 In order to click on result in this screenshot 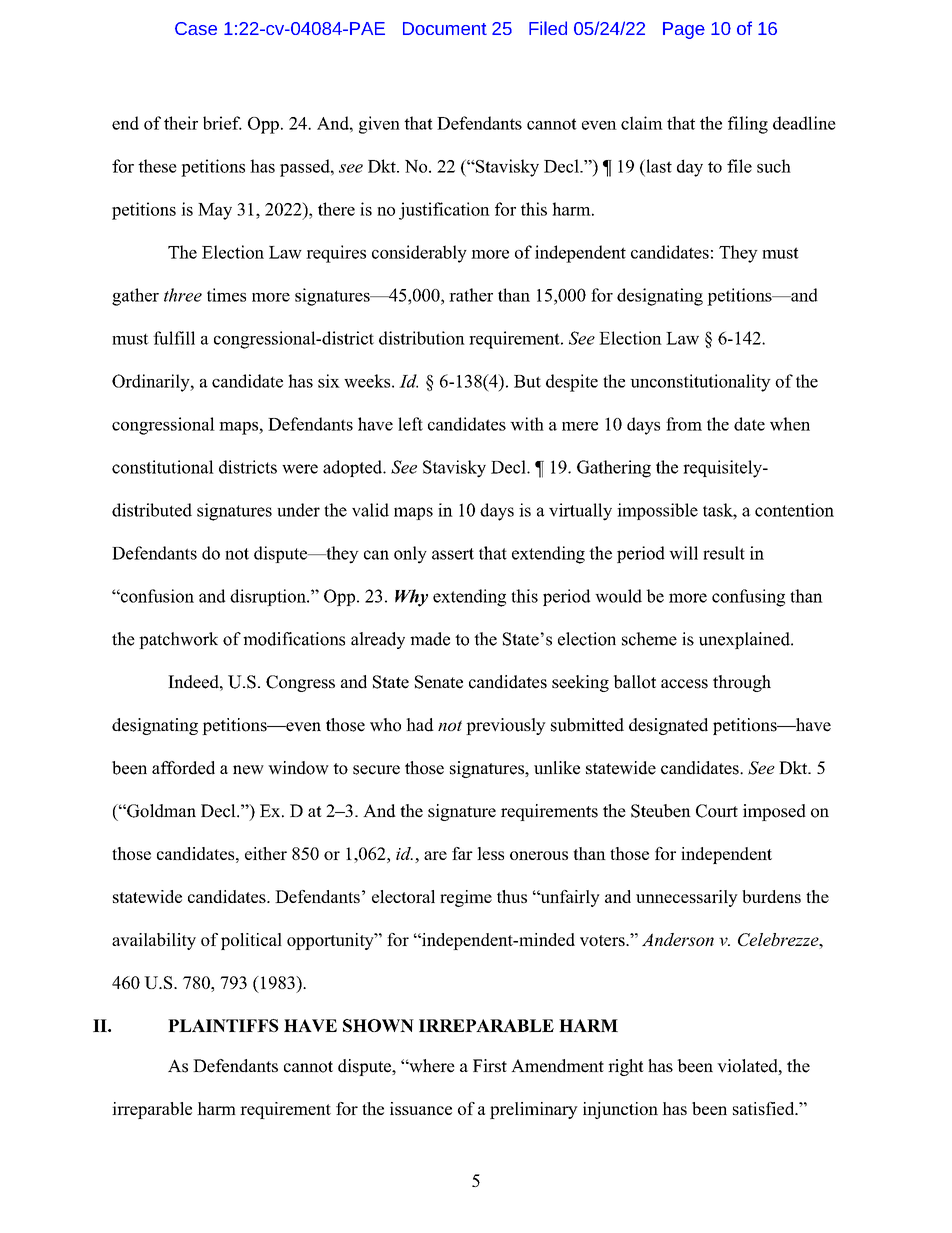, I will do `click(724, 553)`.
